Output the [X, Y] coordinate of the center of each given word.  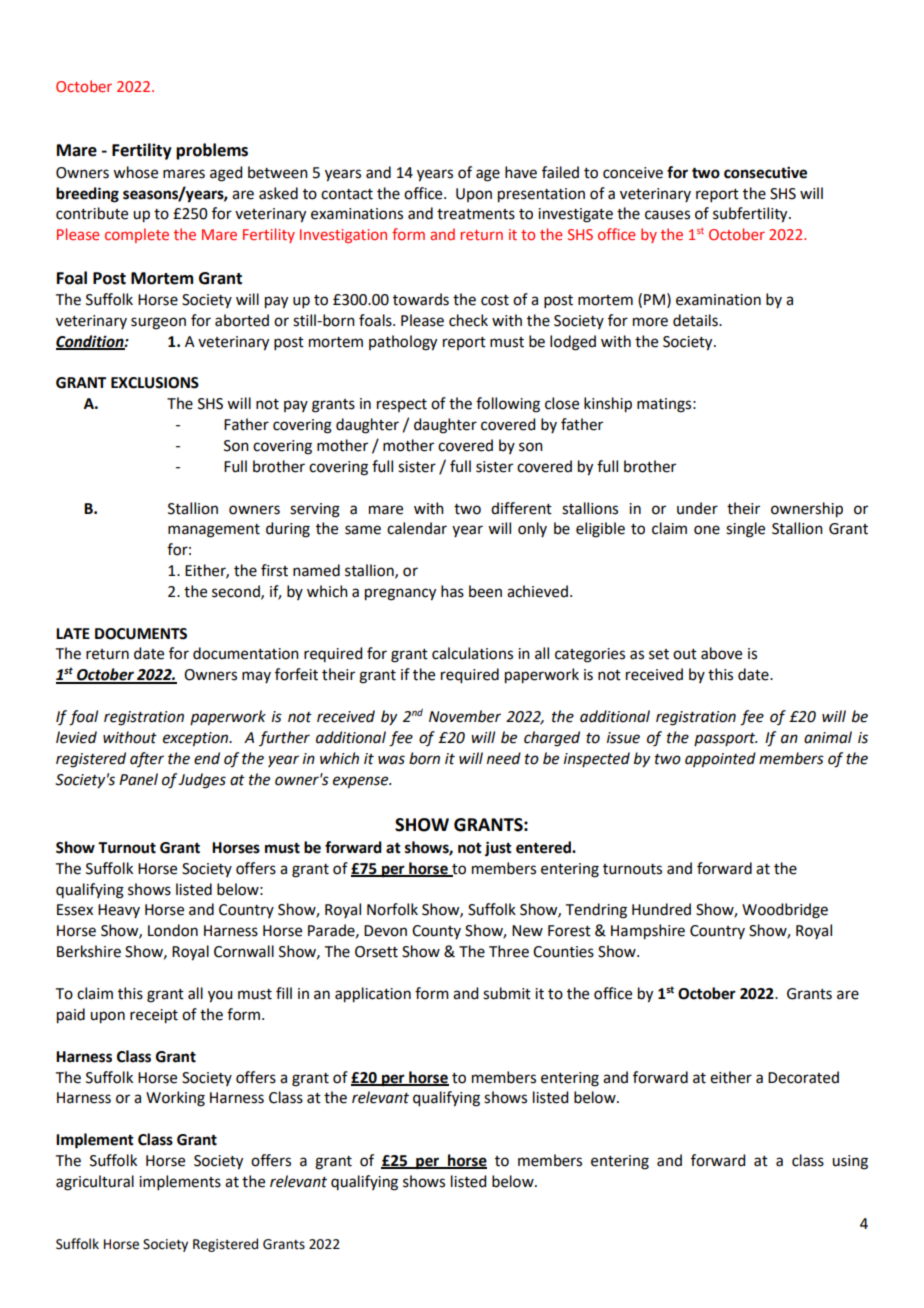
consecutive [765, 172]
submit [507, 993]
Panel [138, 779]
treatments [476, 214]
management [214, 531]
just [498, 849]
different [521, 508]
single [745, 530]
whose [135, 172]
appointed [720, 760]
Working [175, 1099]
